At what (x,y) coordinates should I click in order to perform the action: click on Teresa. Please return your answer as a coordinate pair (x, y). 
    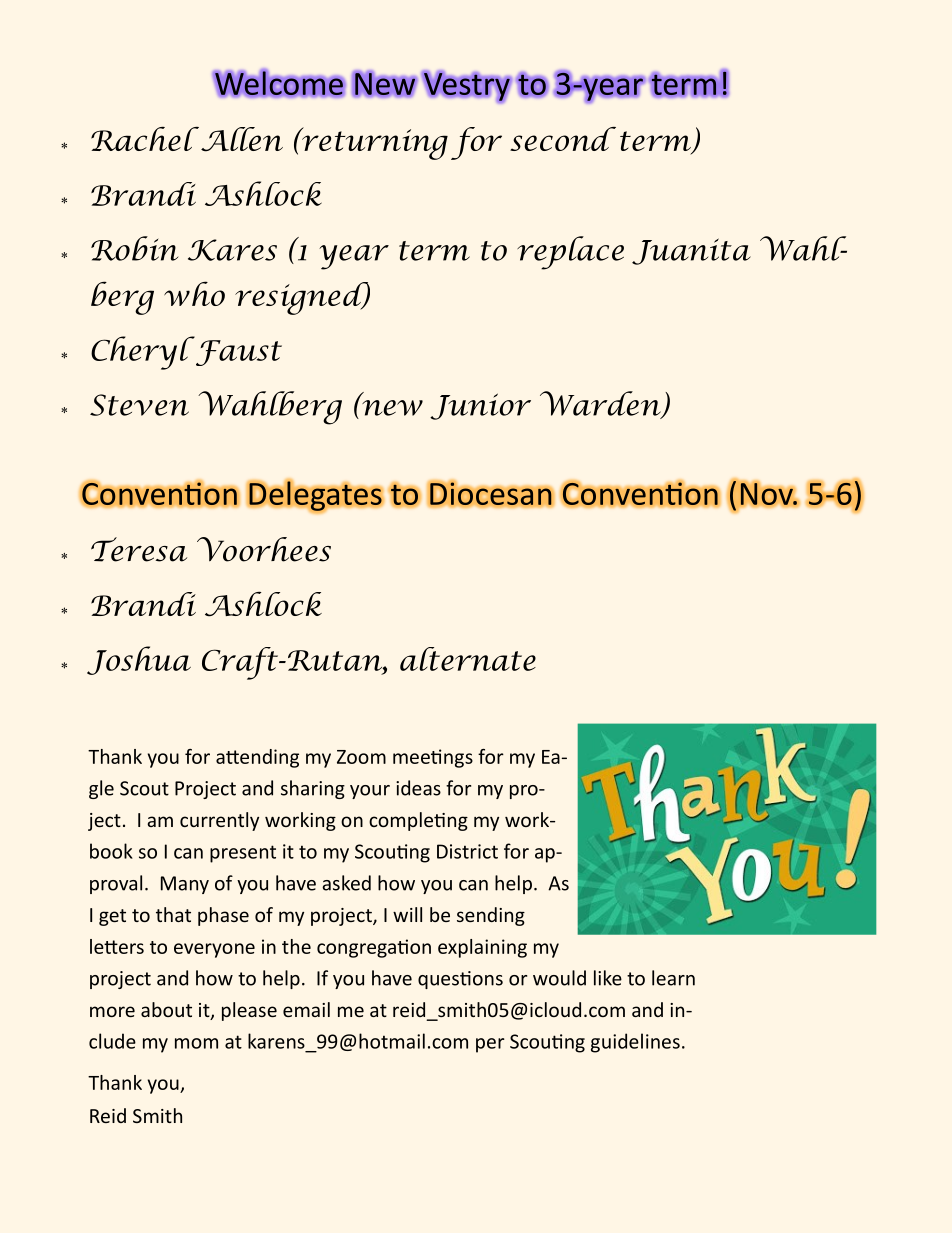
    Looking at the image, I should click on (139, 549).
